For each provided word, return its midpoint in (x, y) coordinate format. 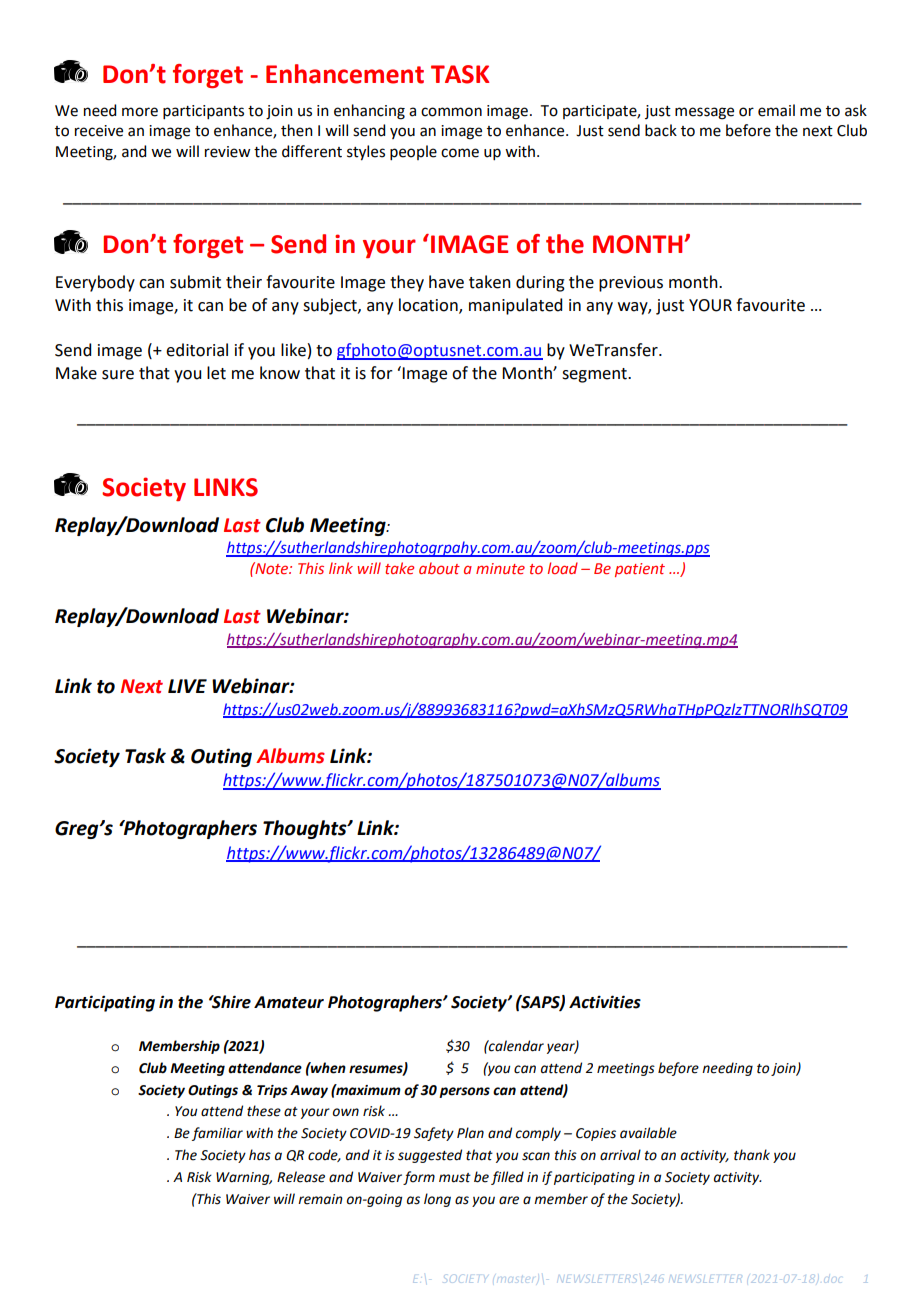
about (439, 568)
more (140, 112)
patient (640, 570)
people (413, 152)
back (661, 130)
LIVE (187, 686)
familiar (217, 1134)
